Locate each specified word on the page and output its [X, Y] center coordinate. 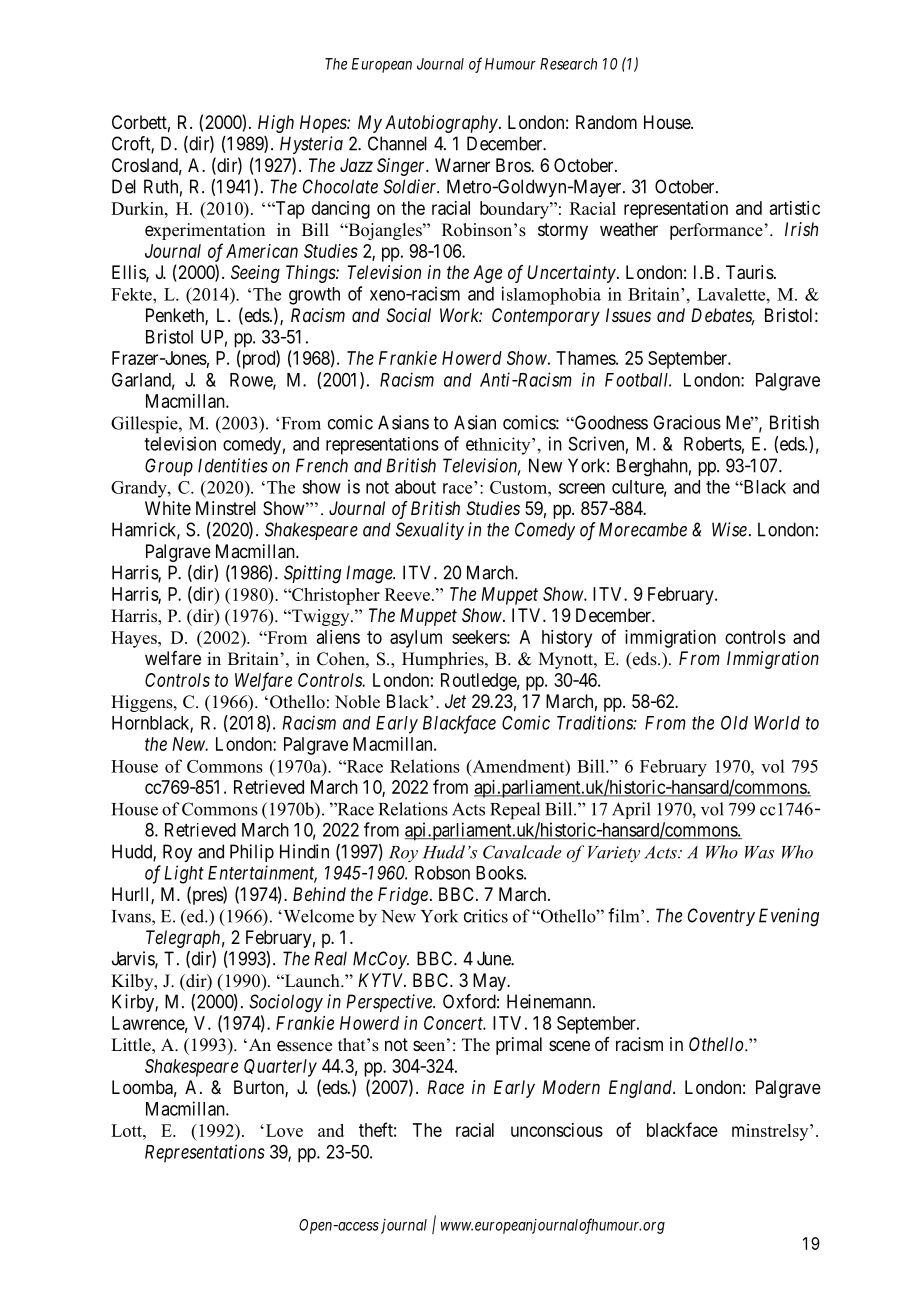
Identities [233, 465]
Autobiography [441, 124]
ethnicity [499, 446]
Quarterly [280, 1068]
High [276, 124]
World [777, 723]
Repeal [515, 811]
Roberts [713, 444]
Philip [252, 853]
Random [606, 122]
